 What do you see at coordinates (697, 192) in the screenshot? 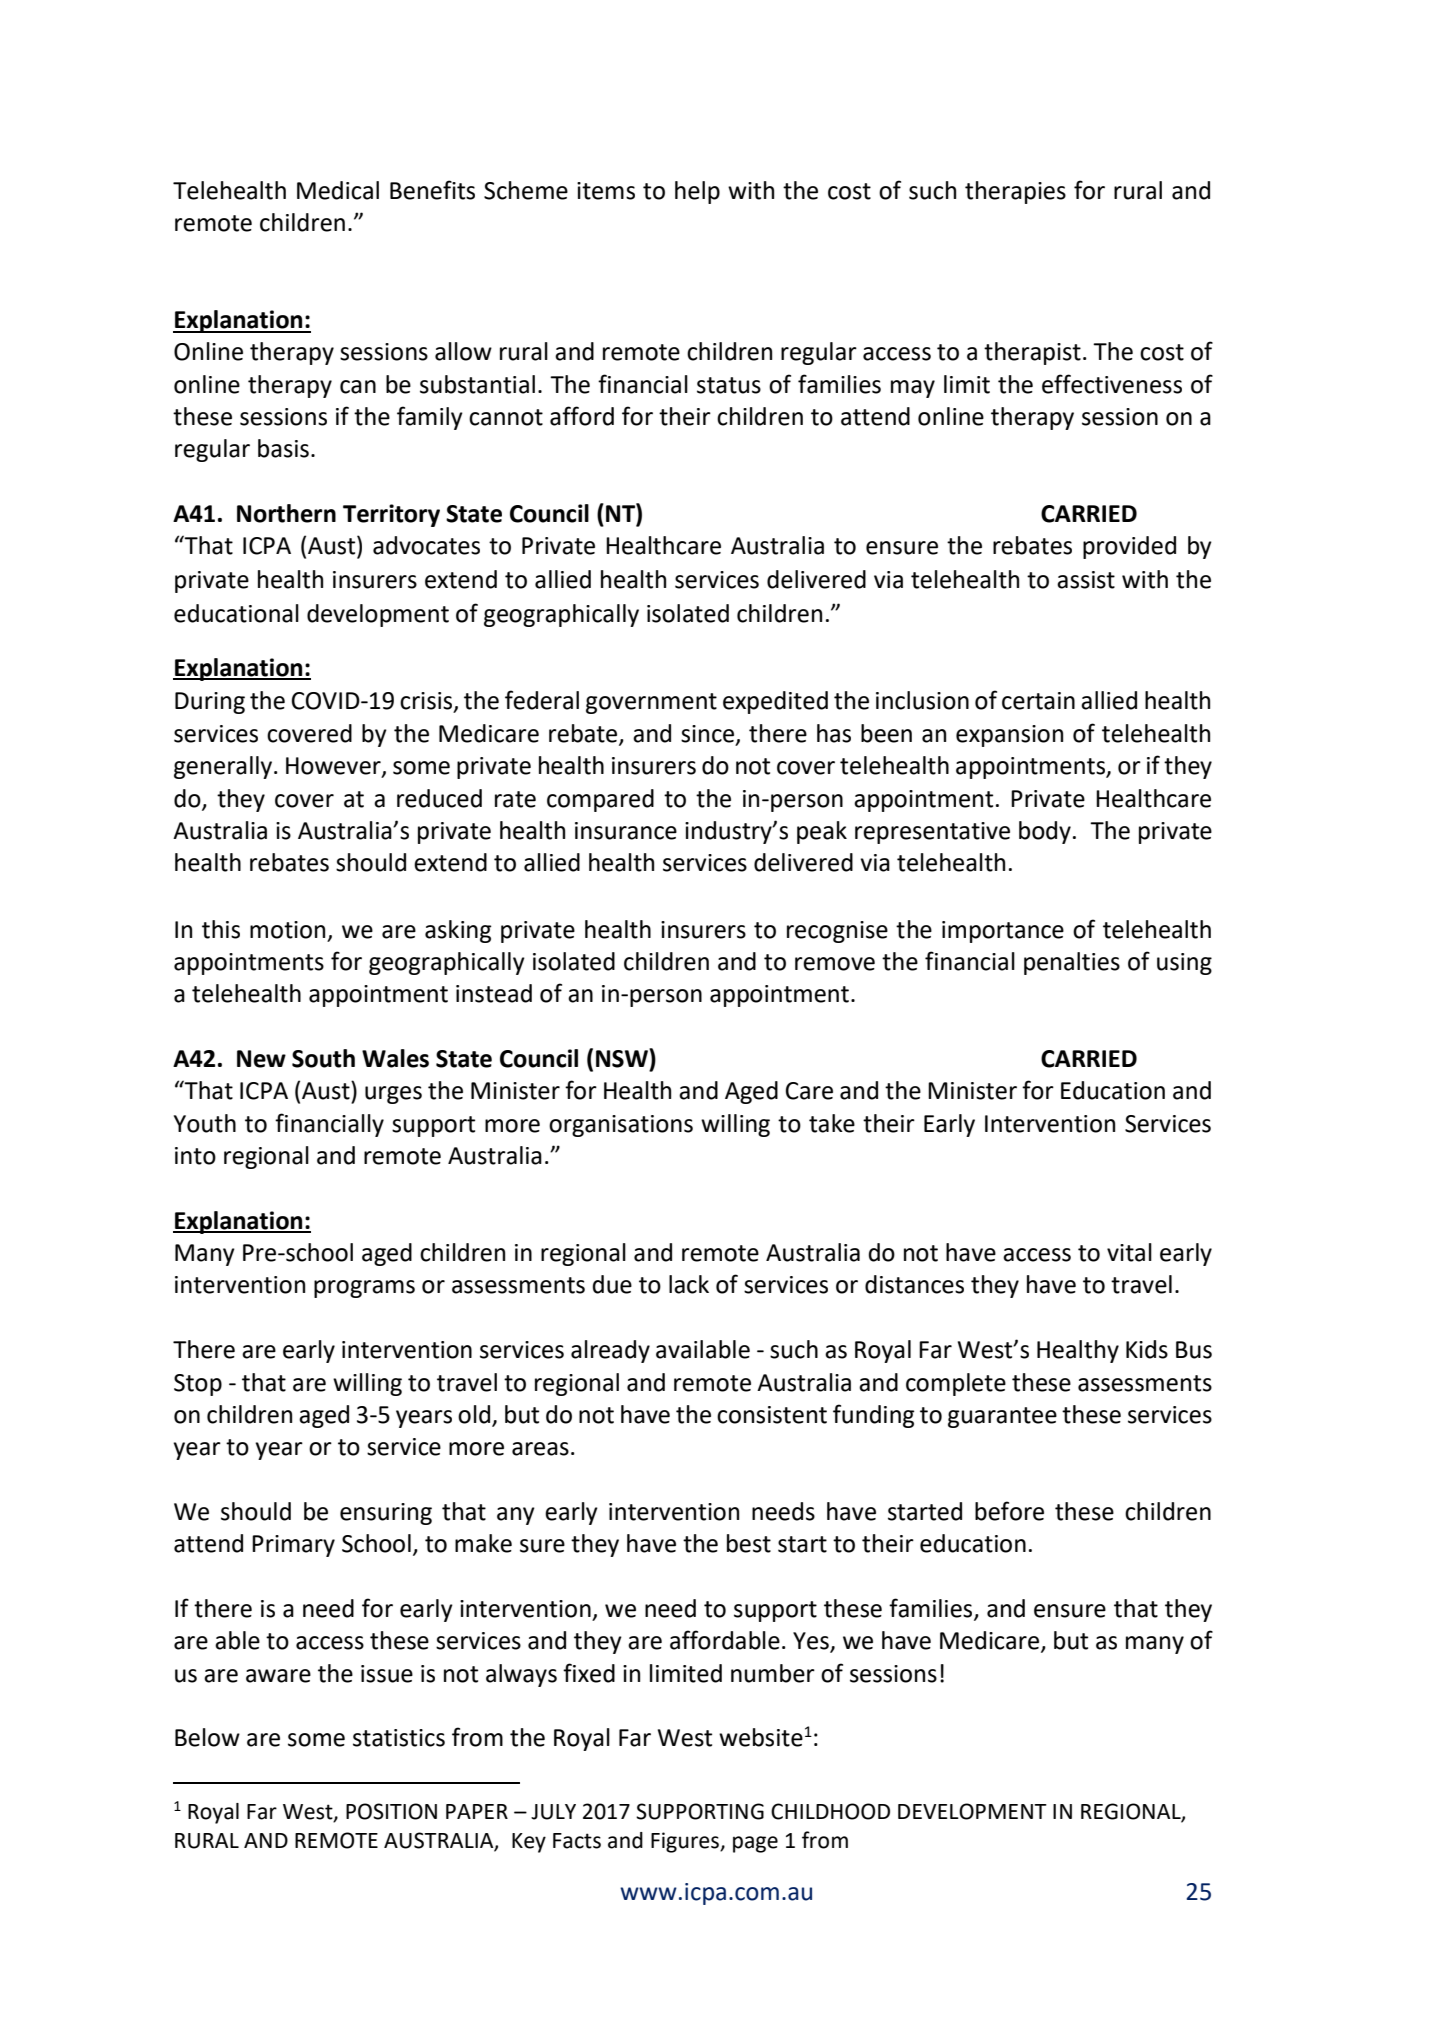
I see `help` at bounding box center [697, 192].
